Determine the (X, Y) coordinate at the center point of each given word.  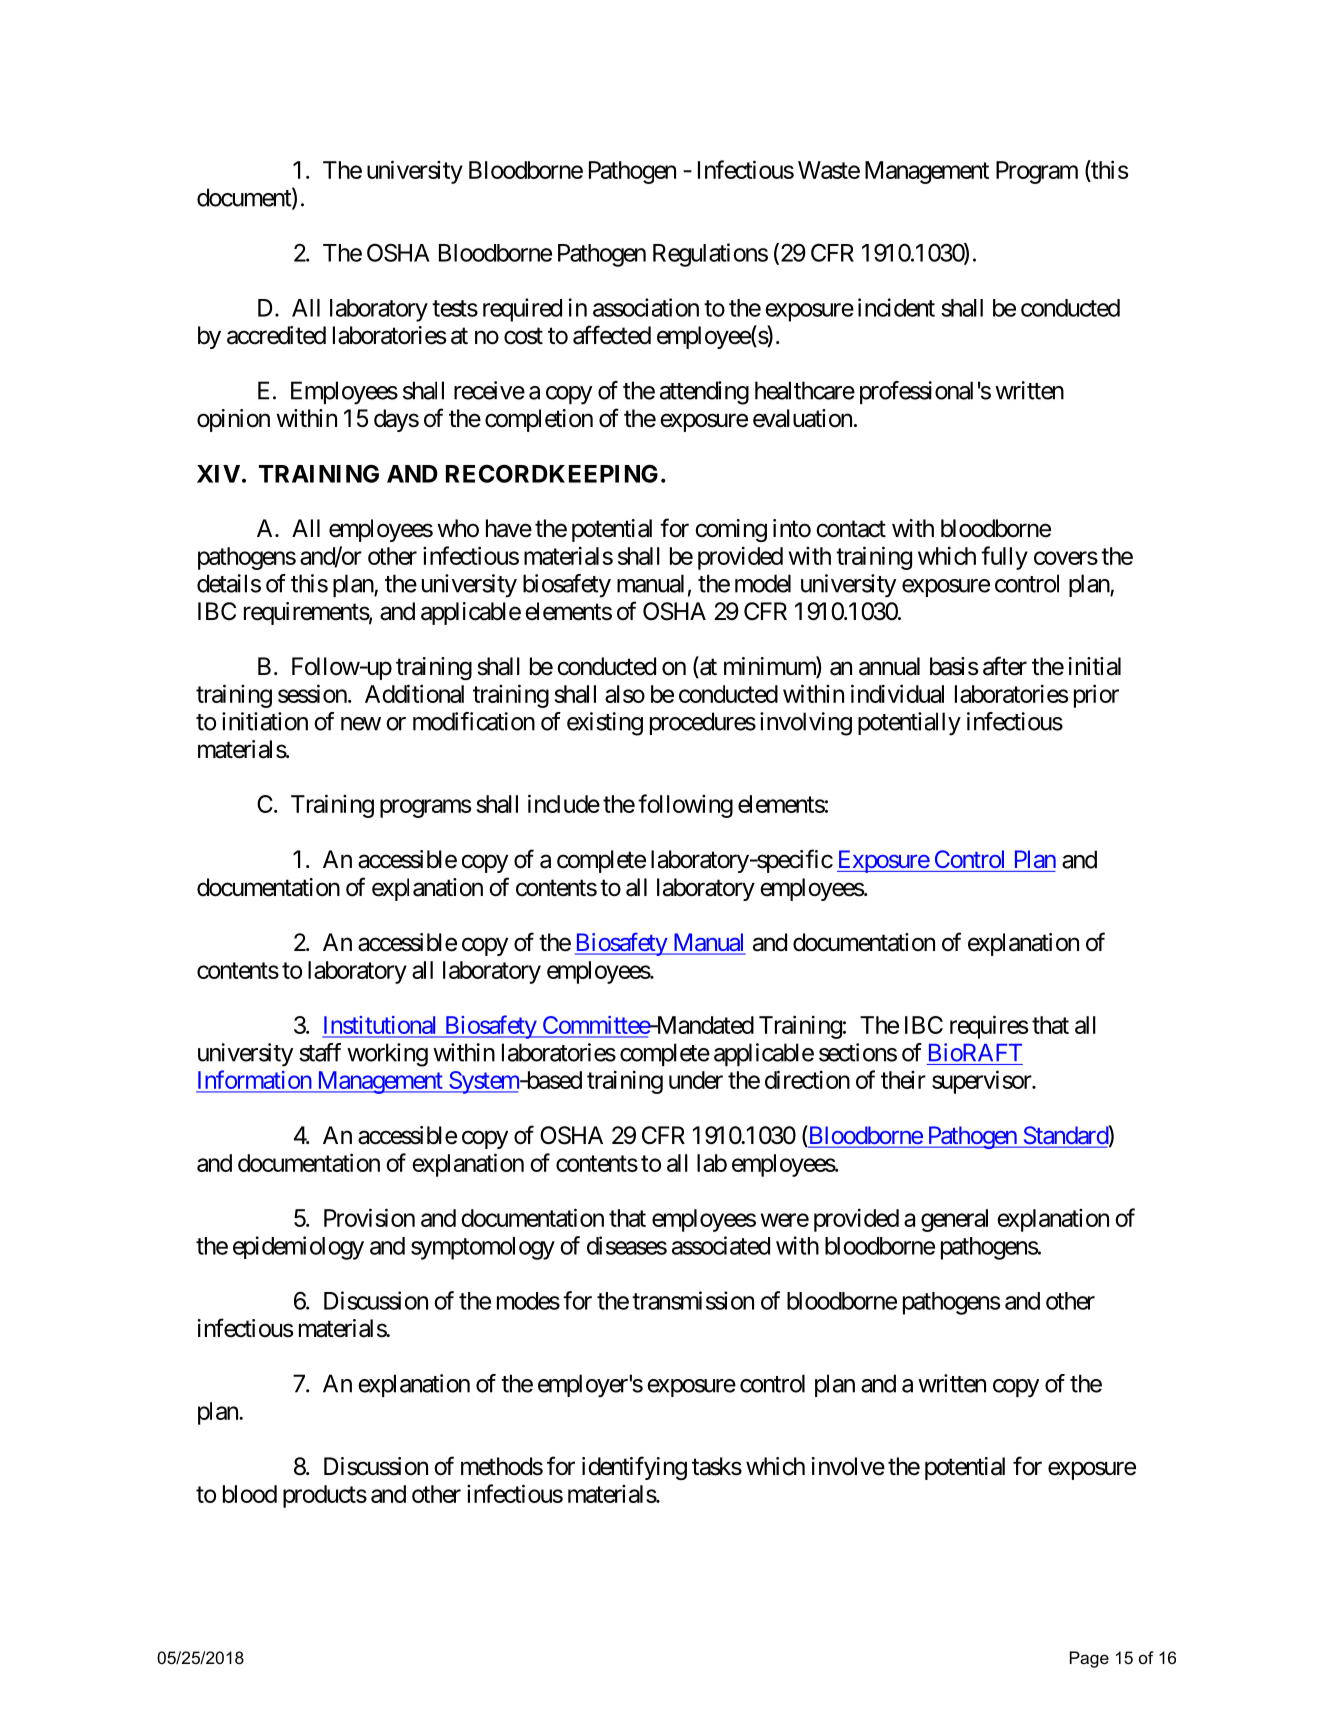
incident (896, 307)
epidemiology (298, 1248)
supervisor (982, 1082)
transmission (693, 1300)
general (954, 1220)
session (312, 693)
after (1005, 666)
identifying (634, 1468)
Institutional (381, 1026)
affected (612, 335)
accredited (276, 335)
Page (1089, 1659)
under (696, 1080)
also (625, 694)
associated (721, 1245)
